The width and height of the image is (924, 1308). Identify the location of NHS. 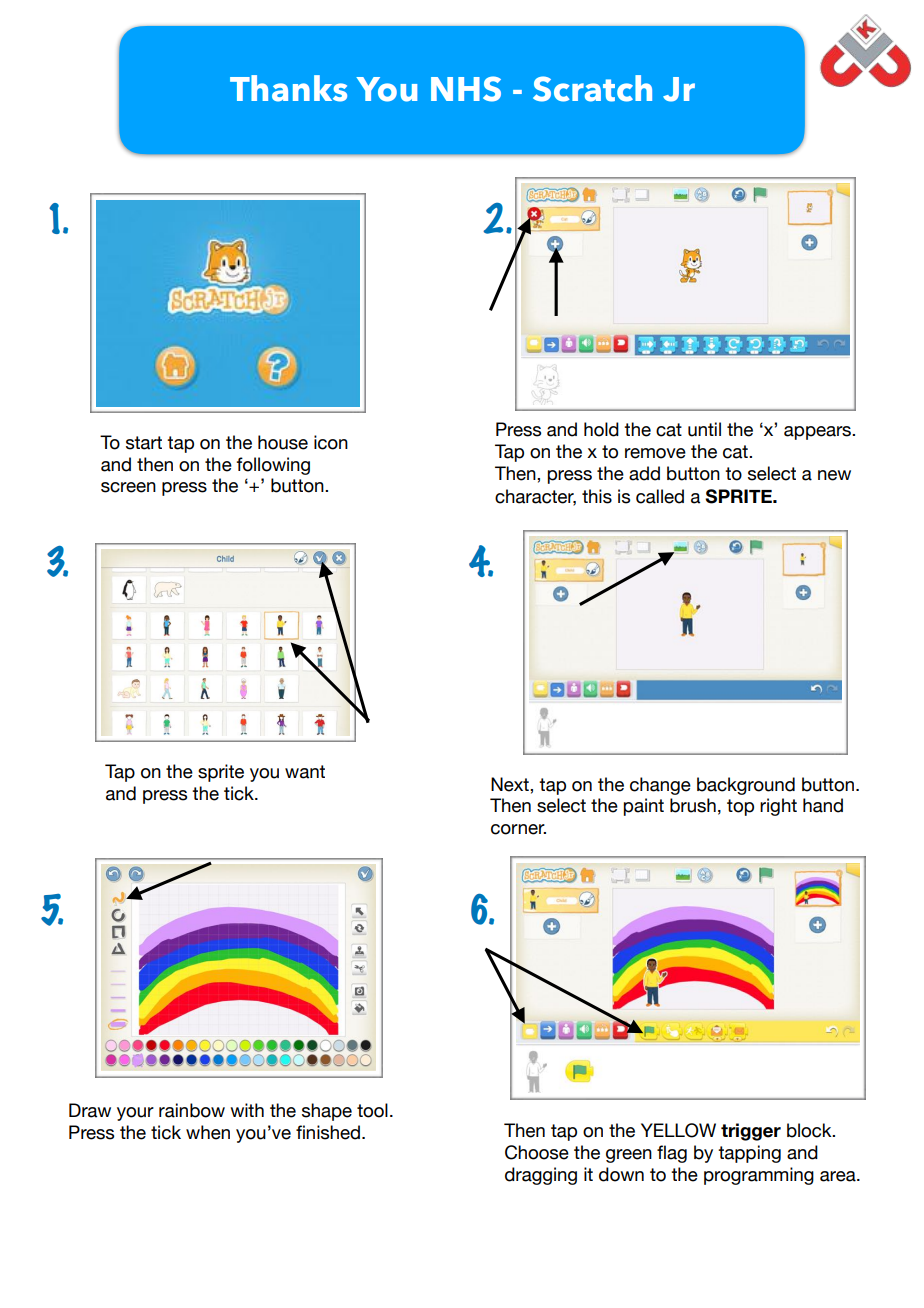
(466, 89).
